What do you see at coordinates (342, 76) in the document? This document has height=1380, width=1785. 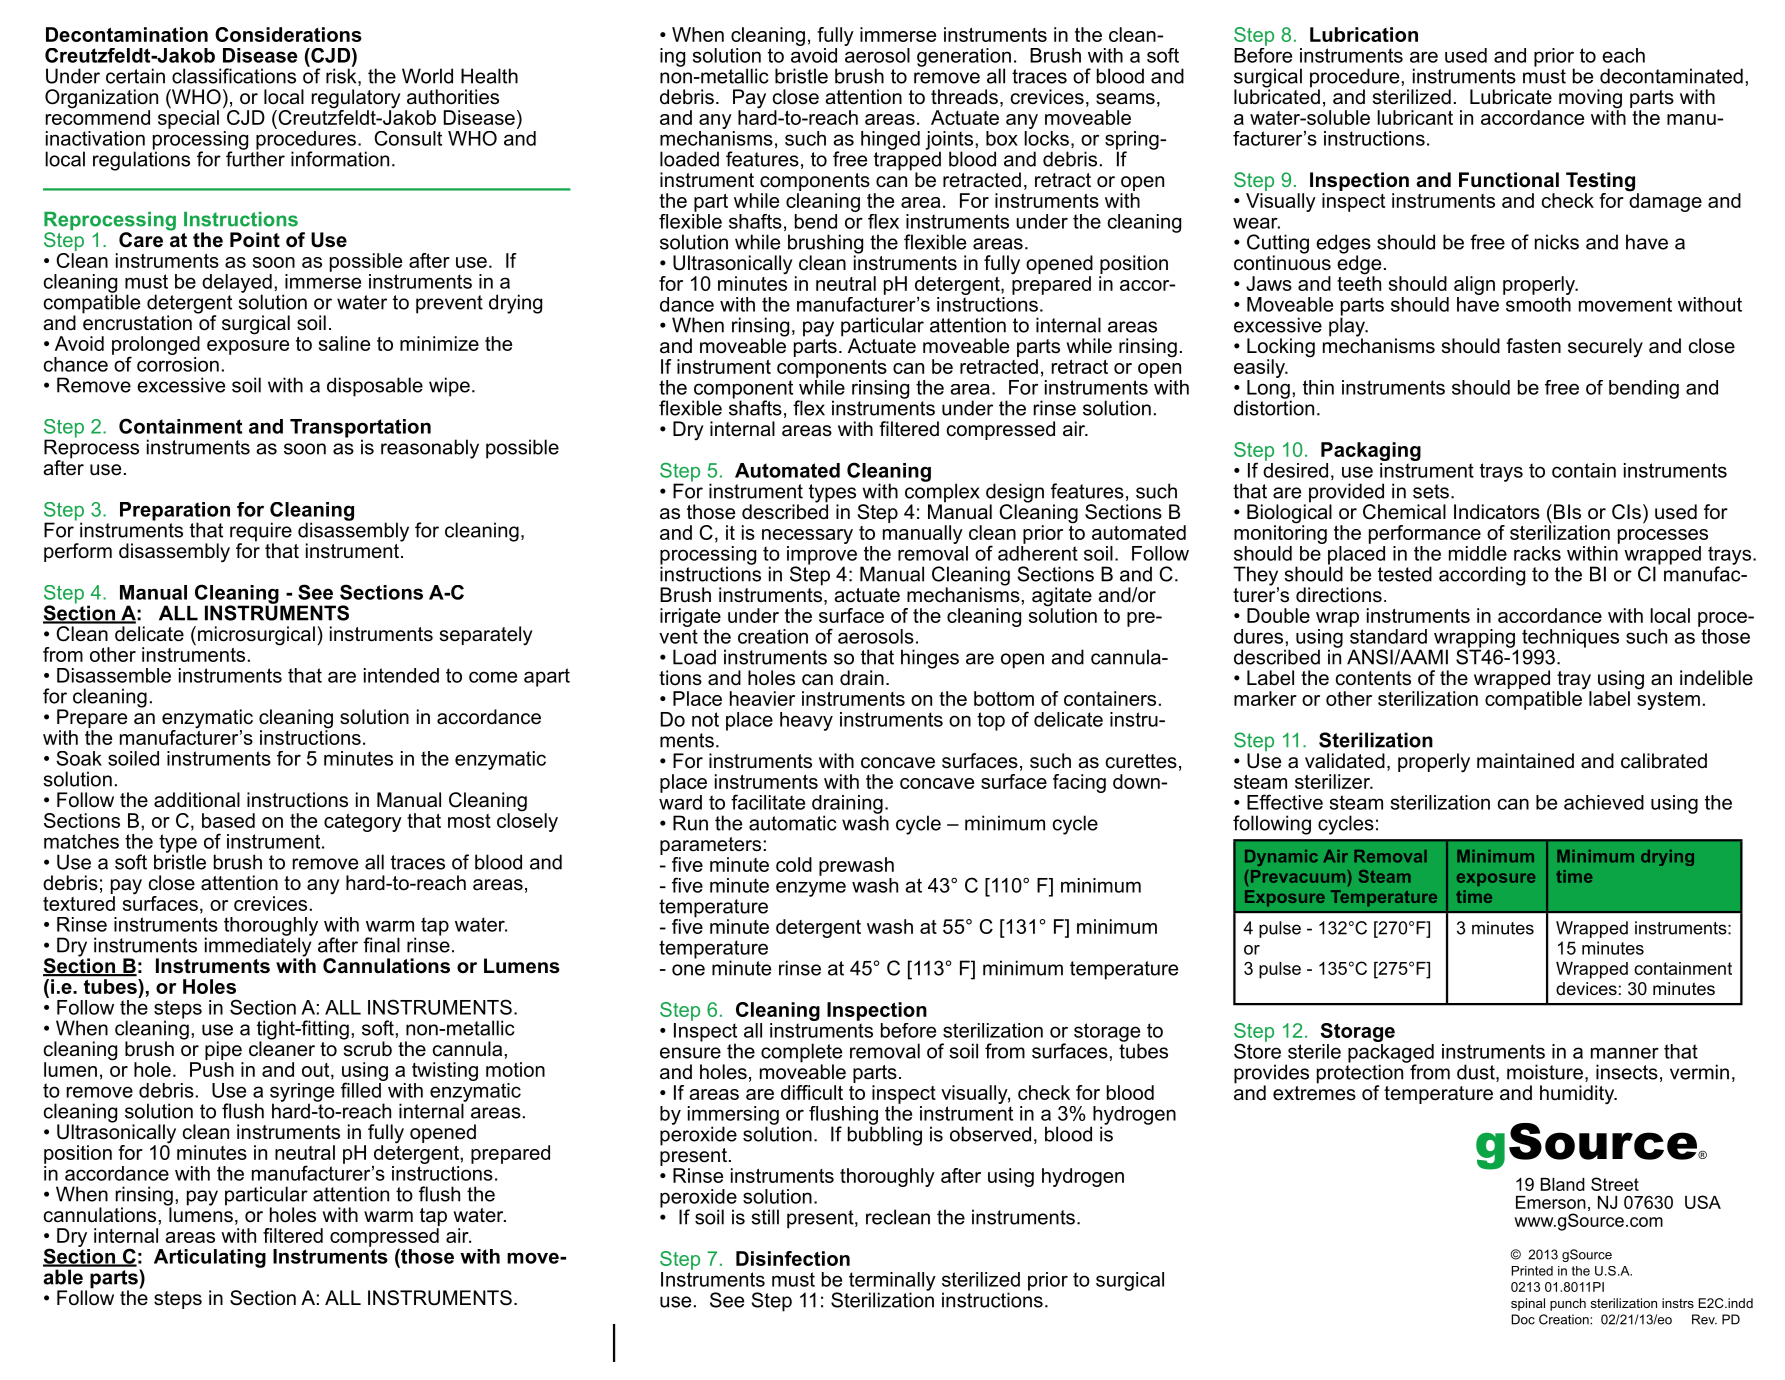 I see `risk` at bounding box center [342, 76].
